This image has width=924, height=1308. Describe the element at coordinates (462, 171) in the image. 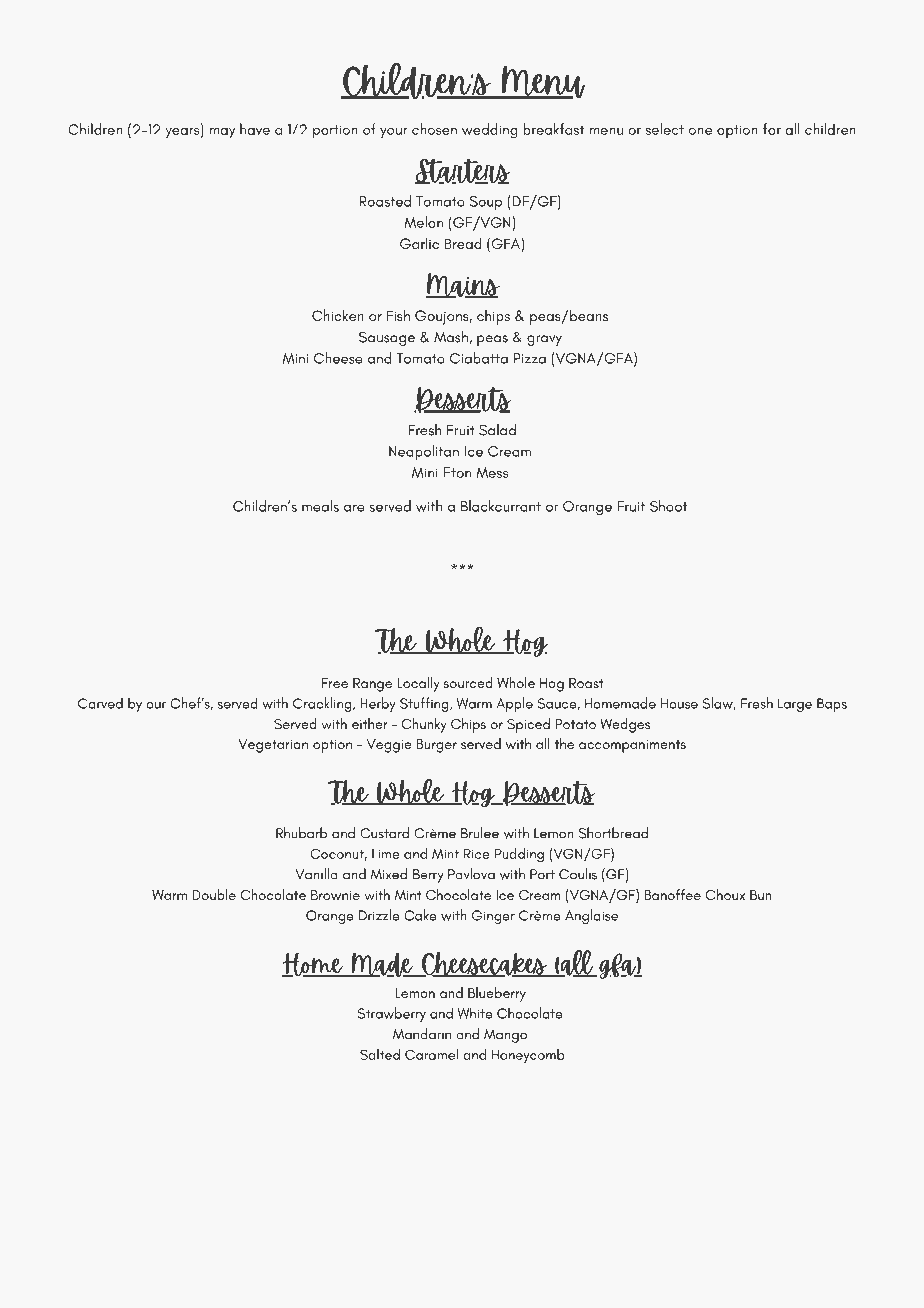

I see `Starters` at that location.
